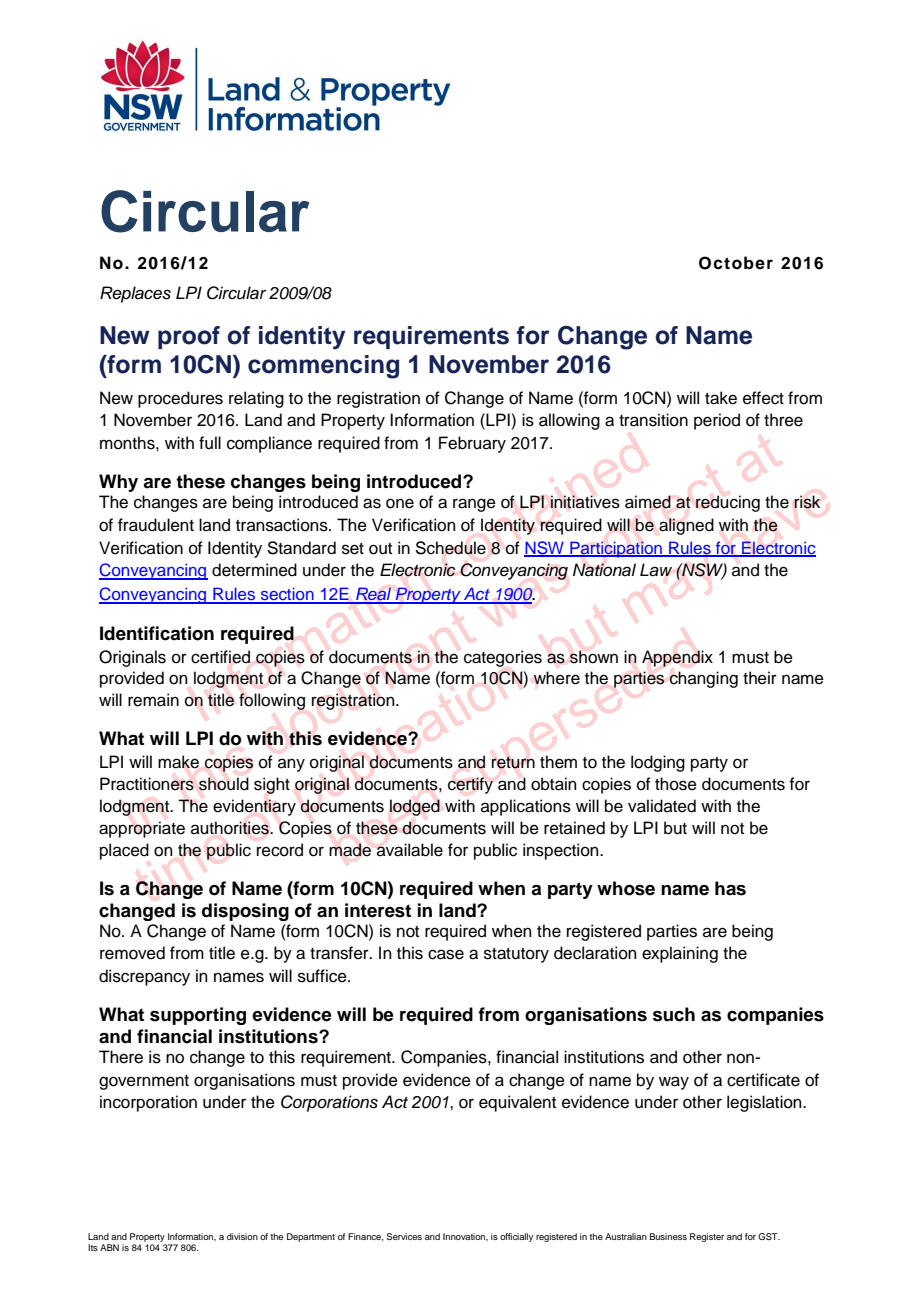 This screenshot has height=1308, width=924. What do you see at coordinates (242, 1236) in the screenshot?
I see `division` at bounding box center [242, 1236].
